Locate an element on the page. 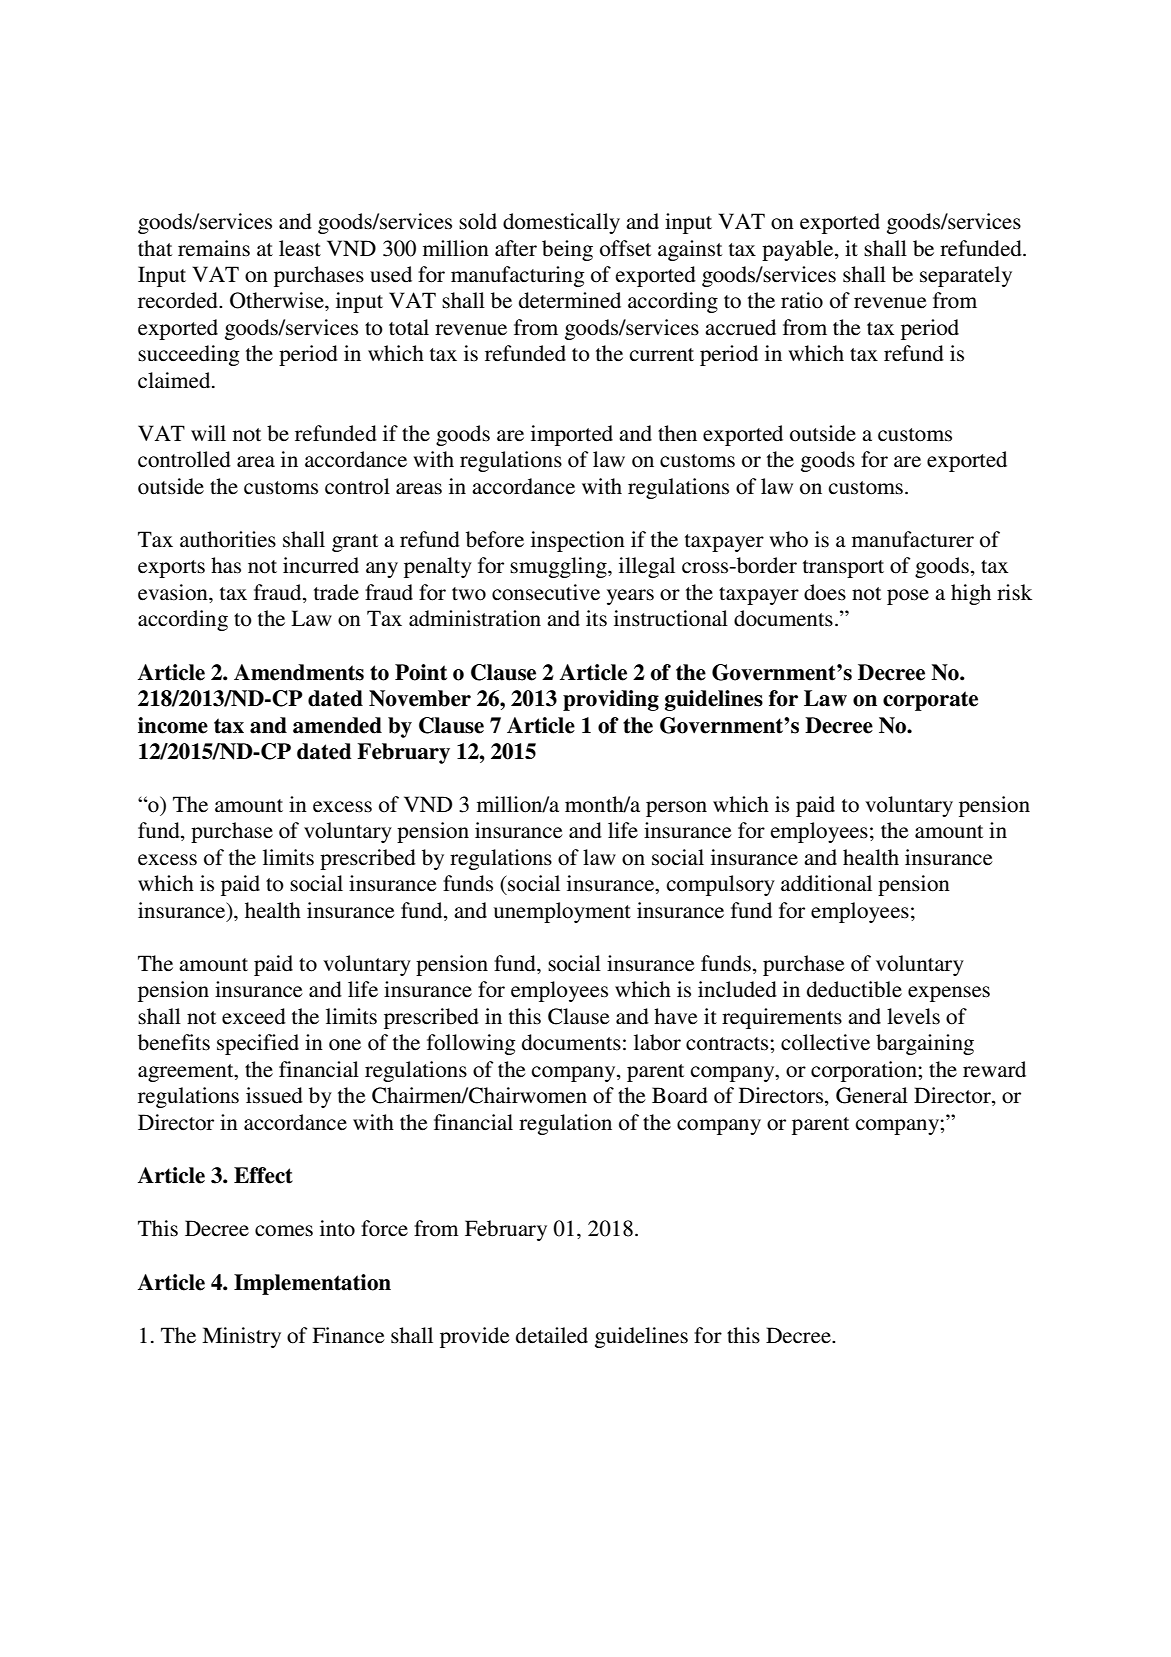  being is located at coordinates (567, 250).
